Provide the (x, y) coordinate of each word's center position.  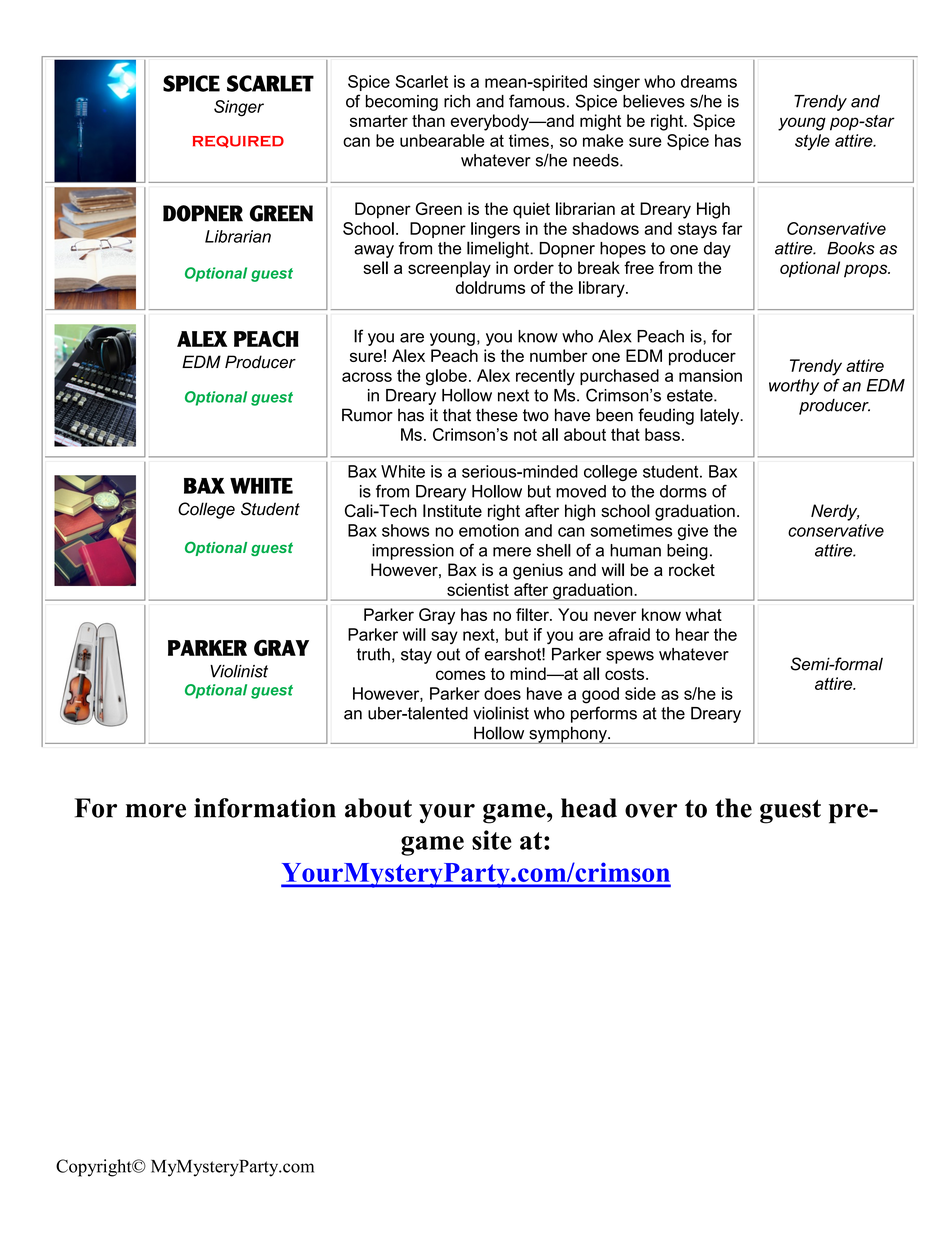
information (265, 808)
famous (537, 101)
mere (512, 552)
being (687, 552)
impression (413, 552)
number (559, 355)
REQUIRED (238, 142)
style (812, 142)
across (367, 377)
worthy (794, 387)
